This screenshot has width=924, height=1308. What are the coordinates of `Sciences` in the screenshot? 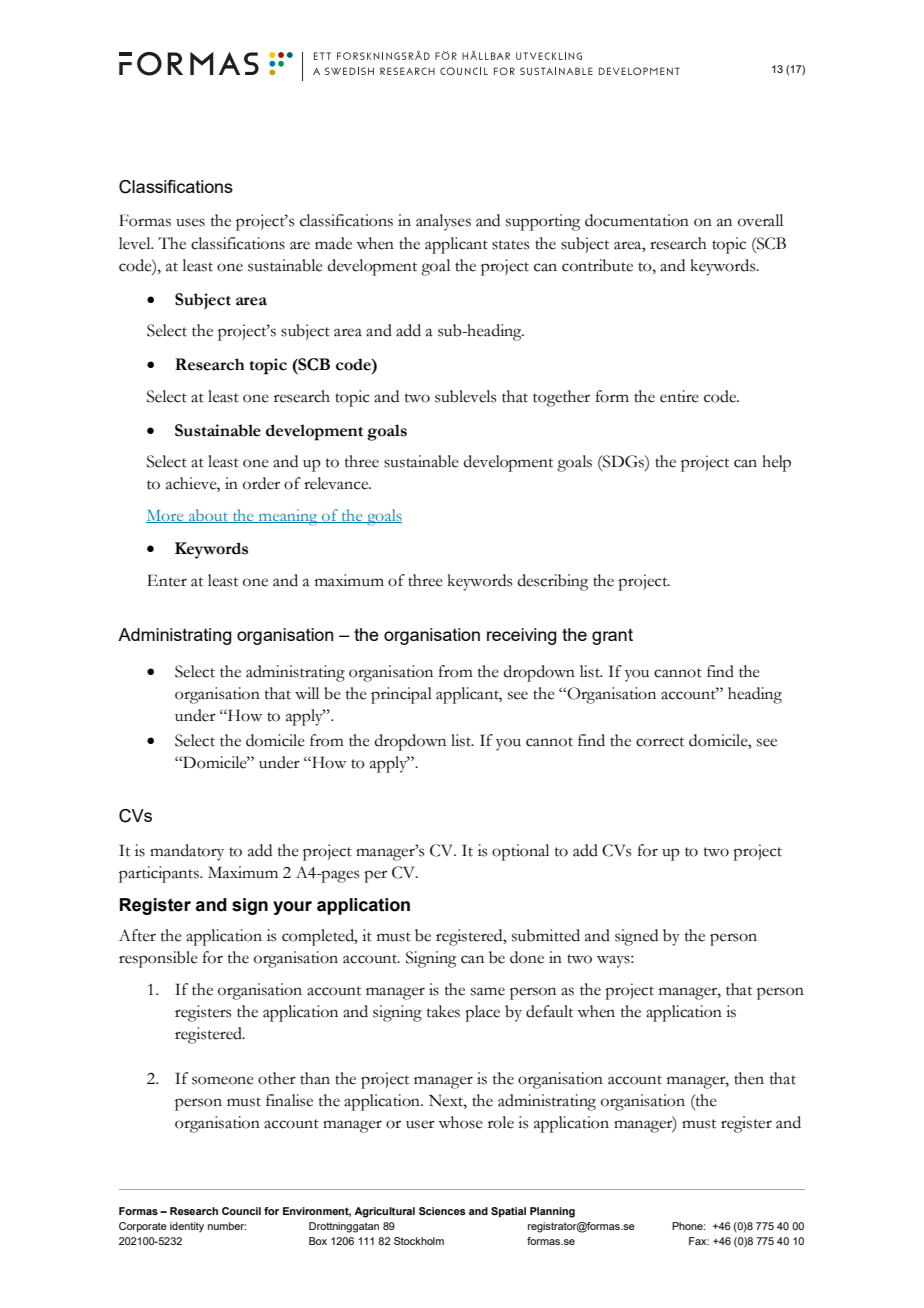 It's located at (442, 1211).
